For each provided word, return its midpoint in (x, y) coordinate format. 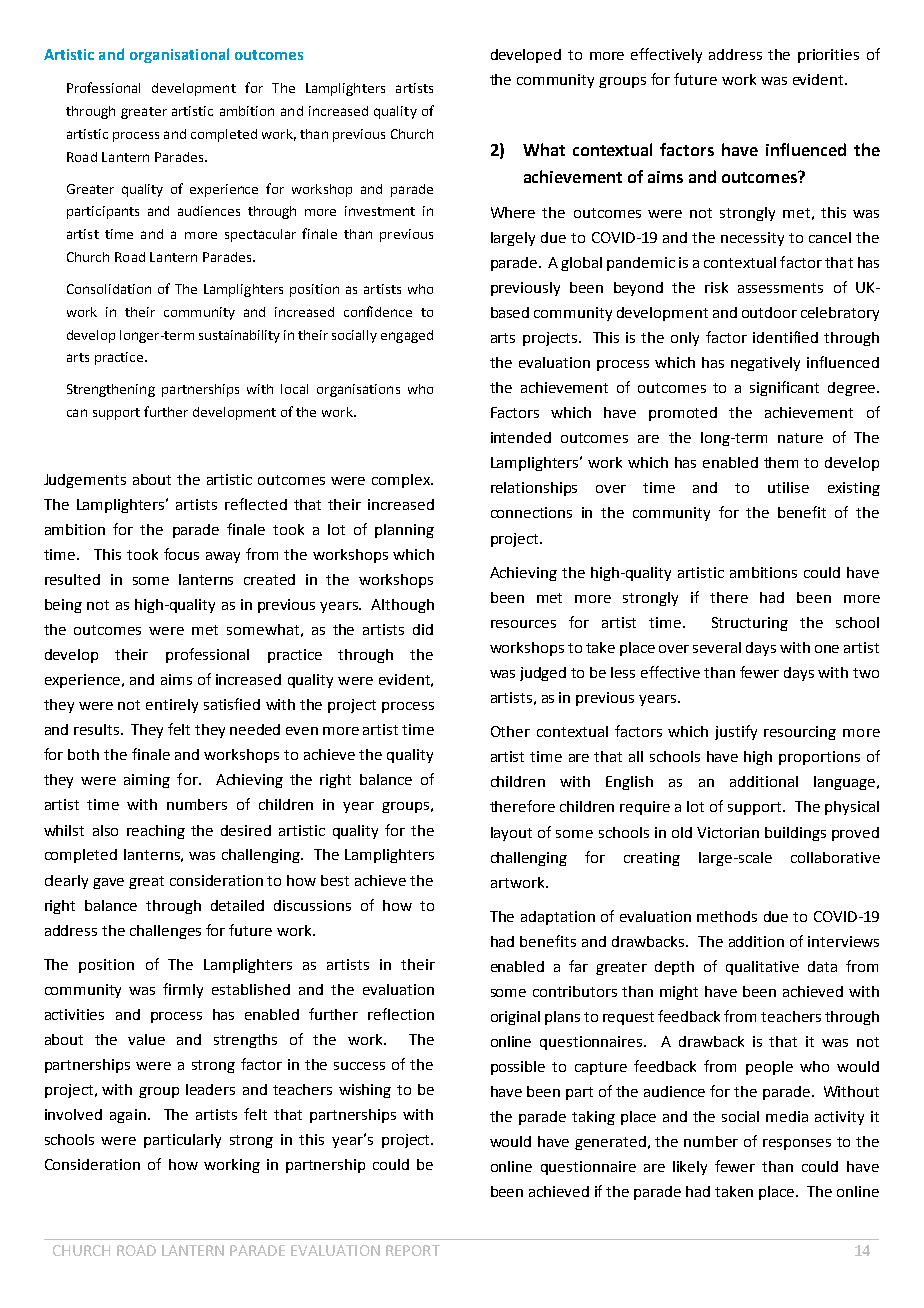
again (128, 1116)
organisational (179, 55)
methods (727, 916)
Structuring (750, 624)
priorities (828, 56)
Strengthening (111, 390)
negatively (765, 364)
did (423, 629)
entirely (172, 706)
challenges (165, 932)
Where (513, 212)
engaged (407, 336)
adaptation (558, 918)
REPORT (413, 1250)
